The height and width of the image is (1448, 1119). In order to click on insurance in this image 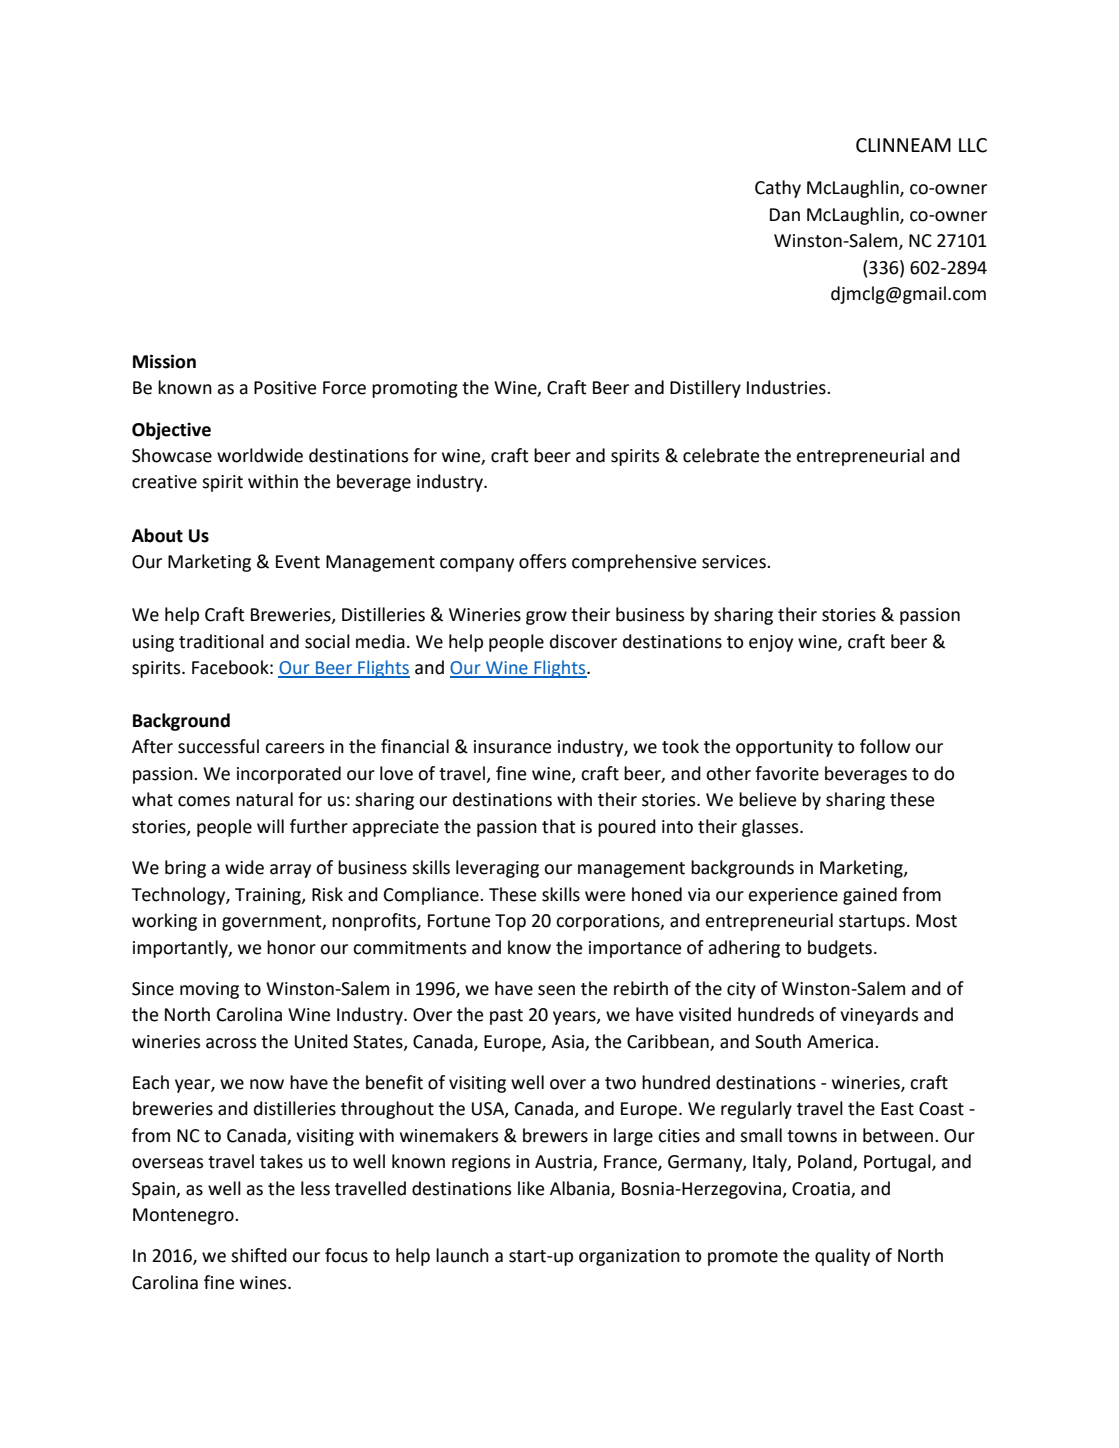, I will do `click(512, 747)`.
